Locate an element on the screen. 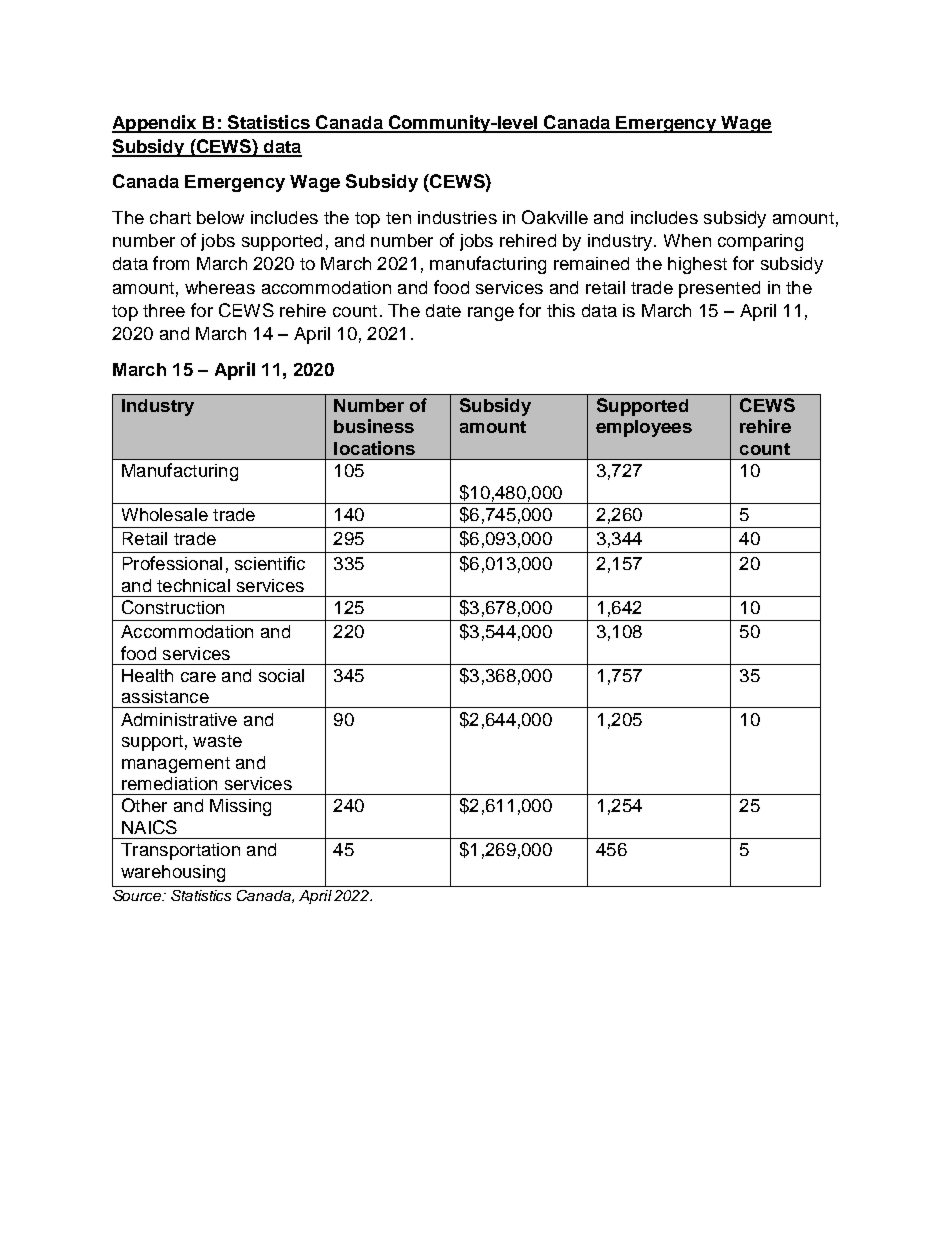 The image size is (952, 1233). Appendix is located at coordinates (155, 124).
